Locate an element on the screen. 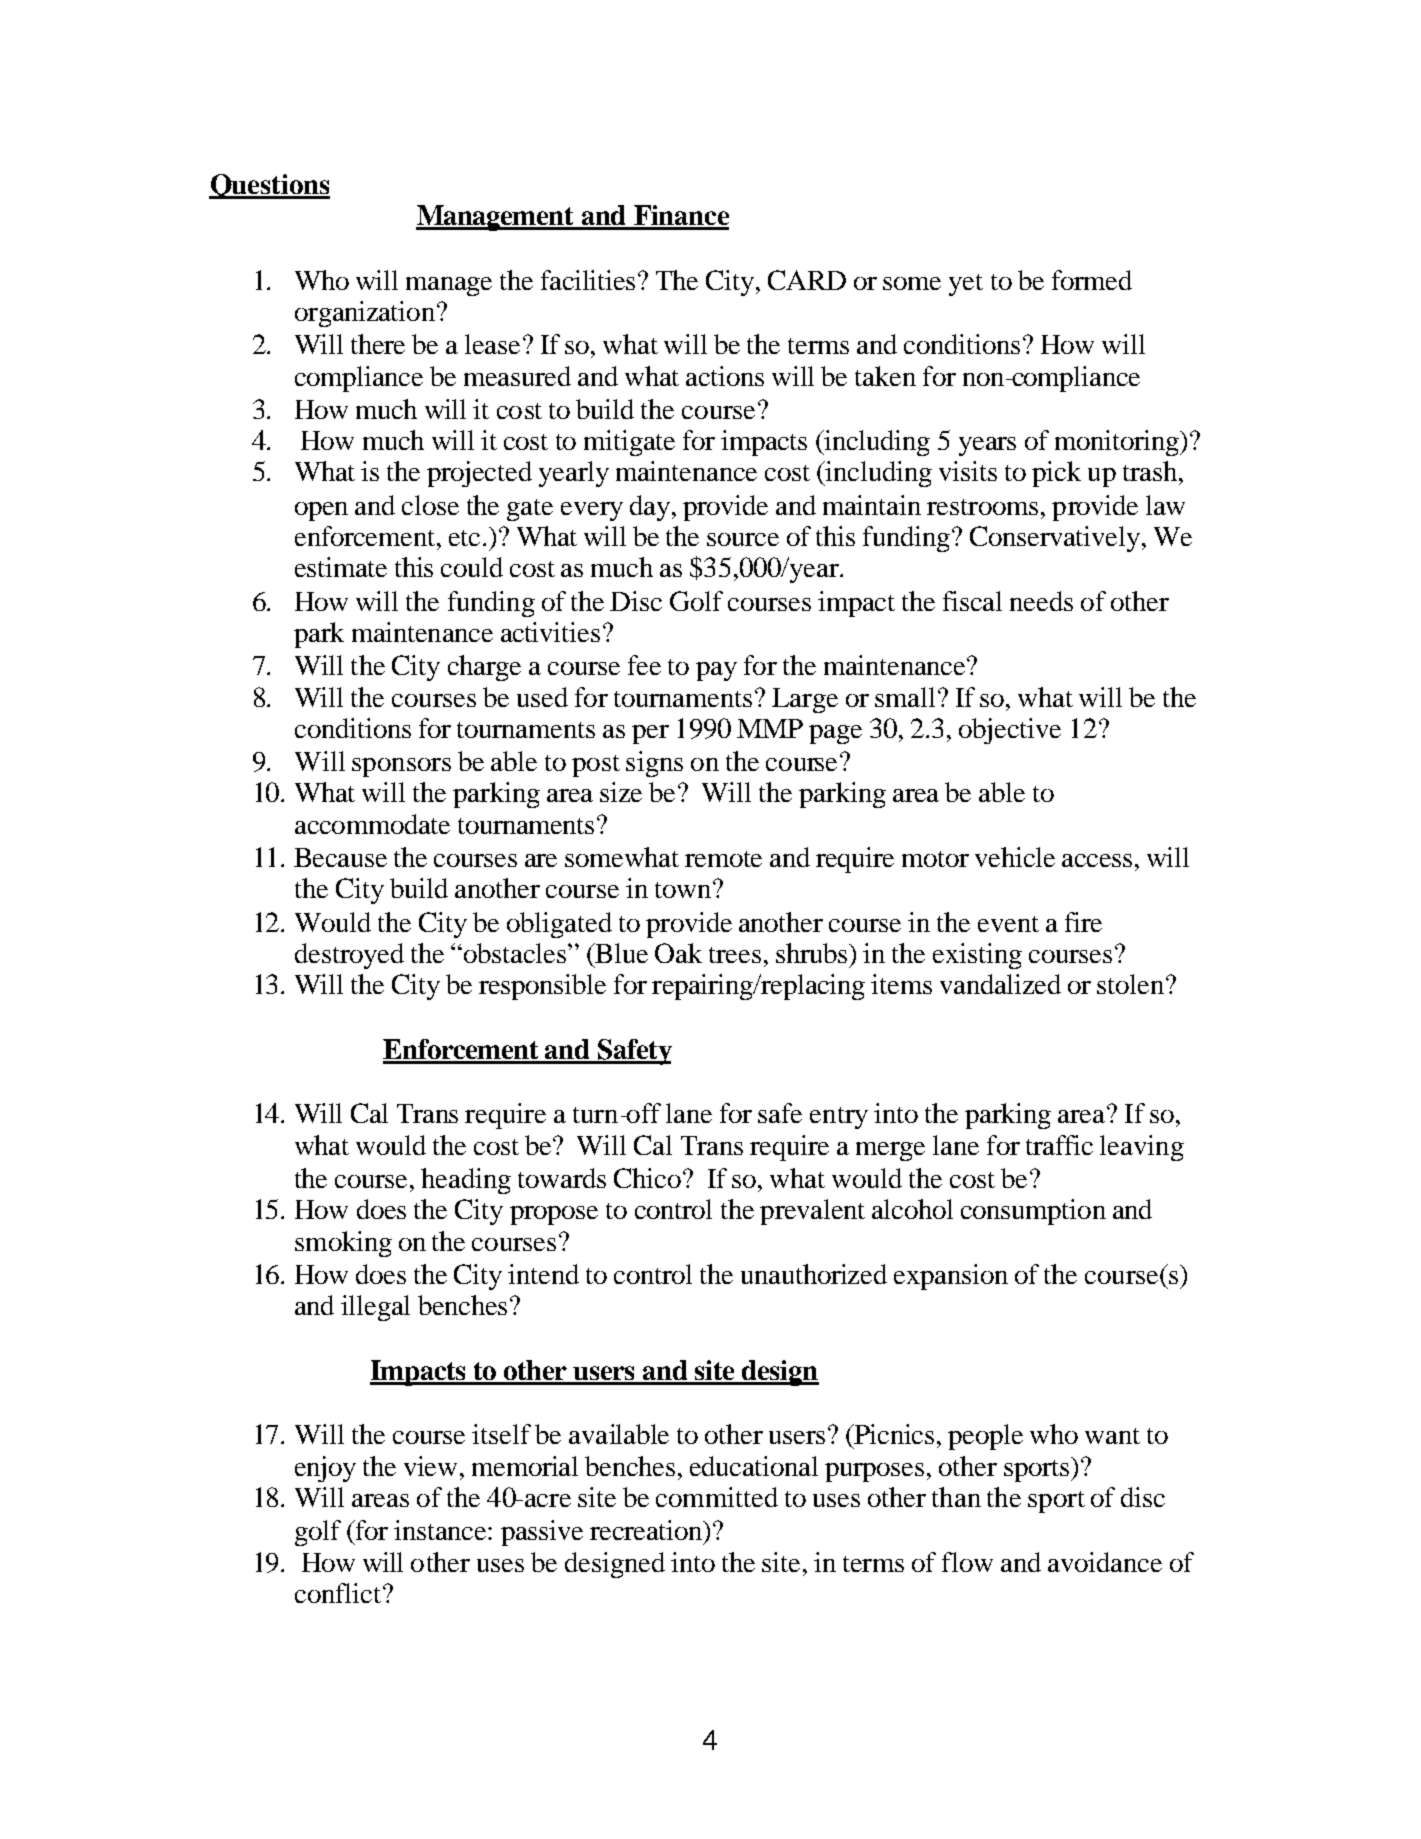  formed is located at coordinates (1092, 280).
